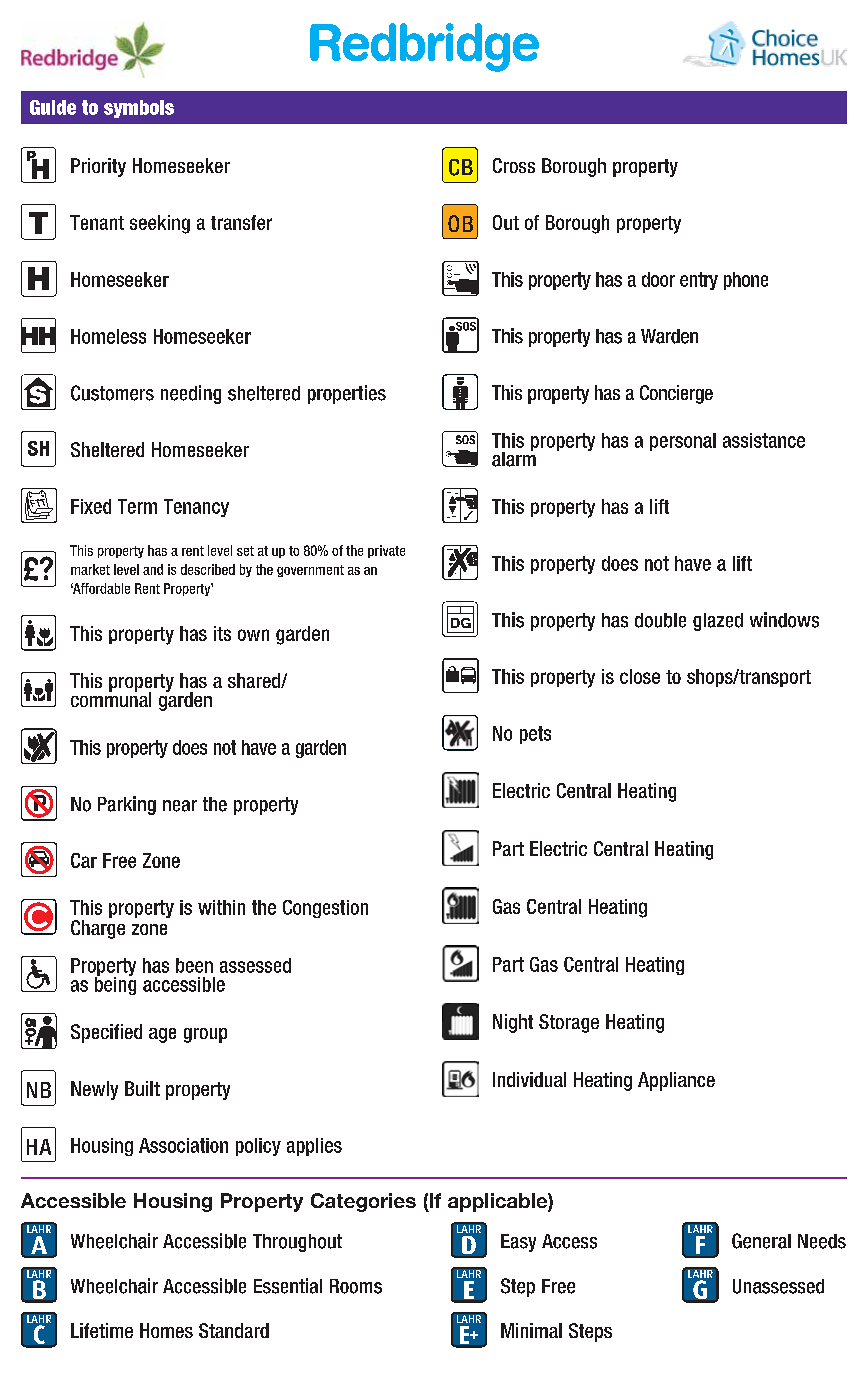 This page has height=1374, width=868. I want to click on communal, so click(111, 698).
